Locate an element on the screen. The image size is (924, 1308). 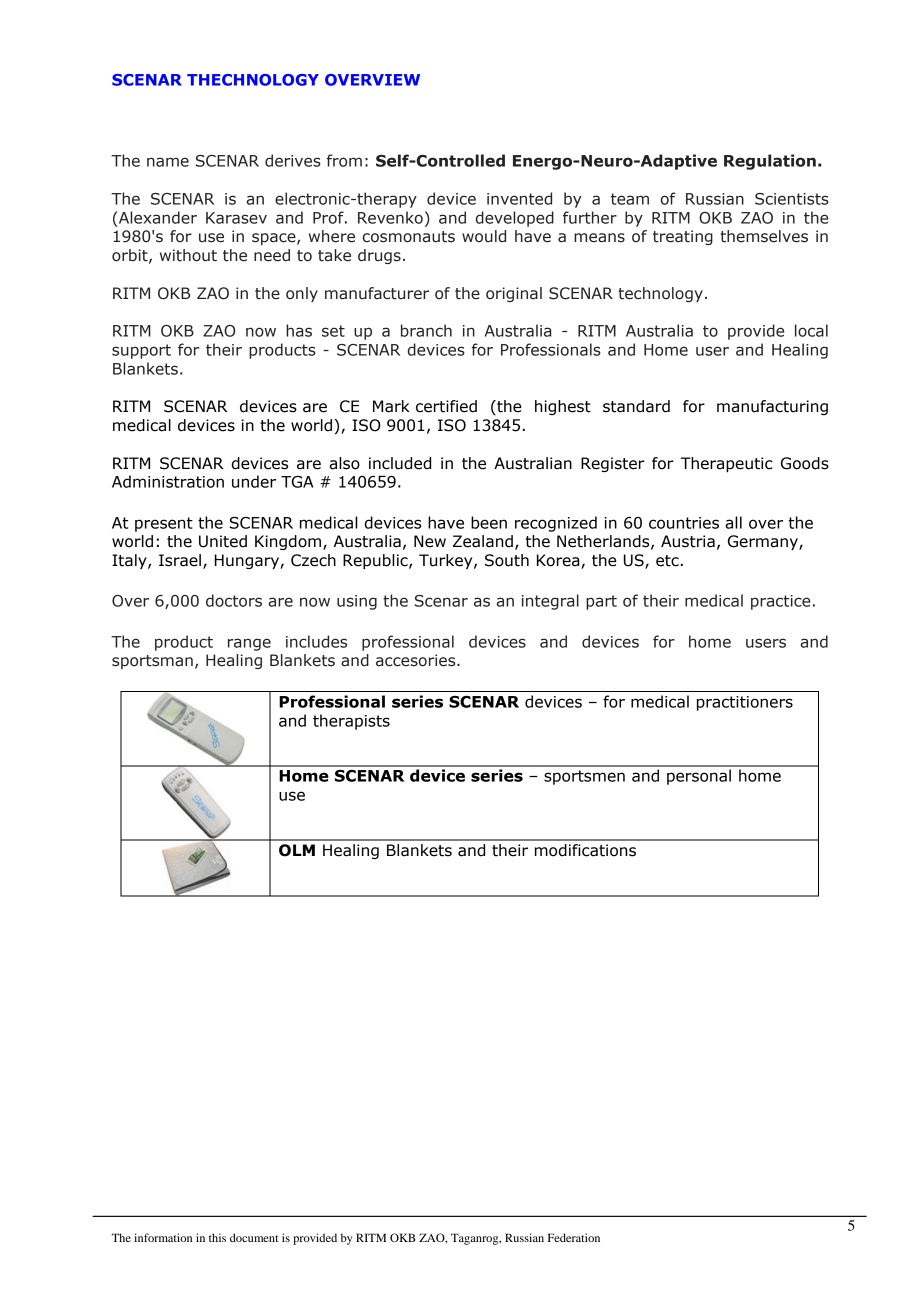
this is located at coordinates (217, 1237).
